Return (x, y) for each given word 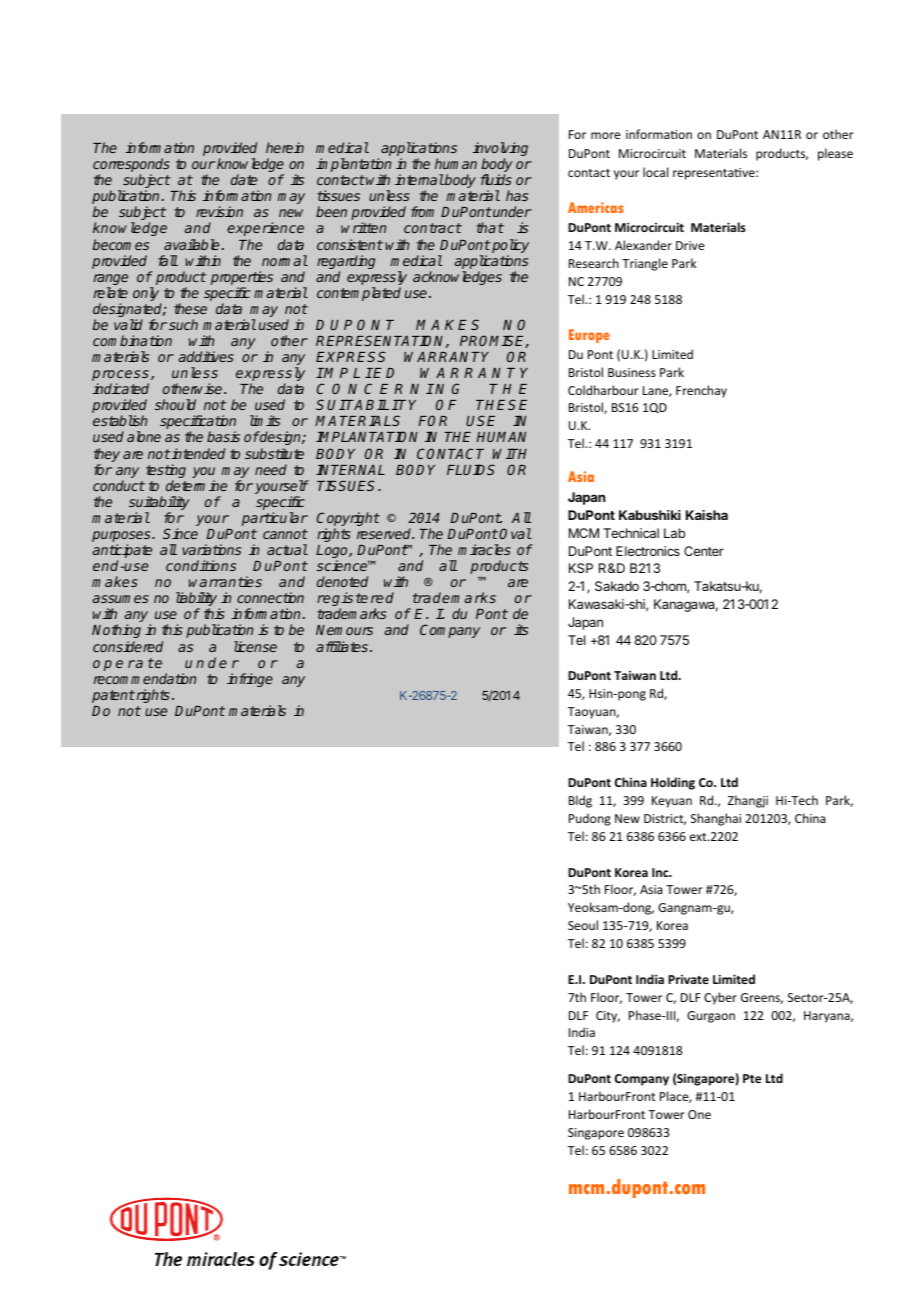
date (244, 179)
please (835, 154)
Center (704, 551)
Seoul (583, 925)
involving (500, 150)
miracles (484, 549)
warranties (225, 581)
